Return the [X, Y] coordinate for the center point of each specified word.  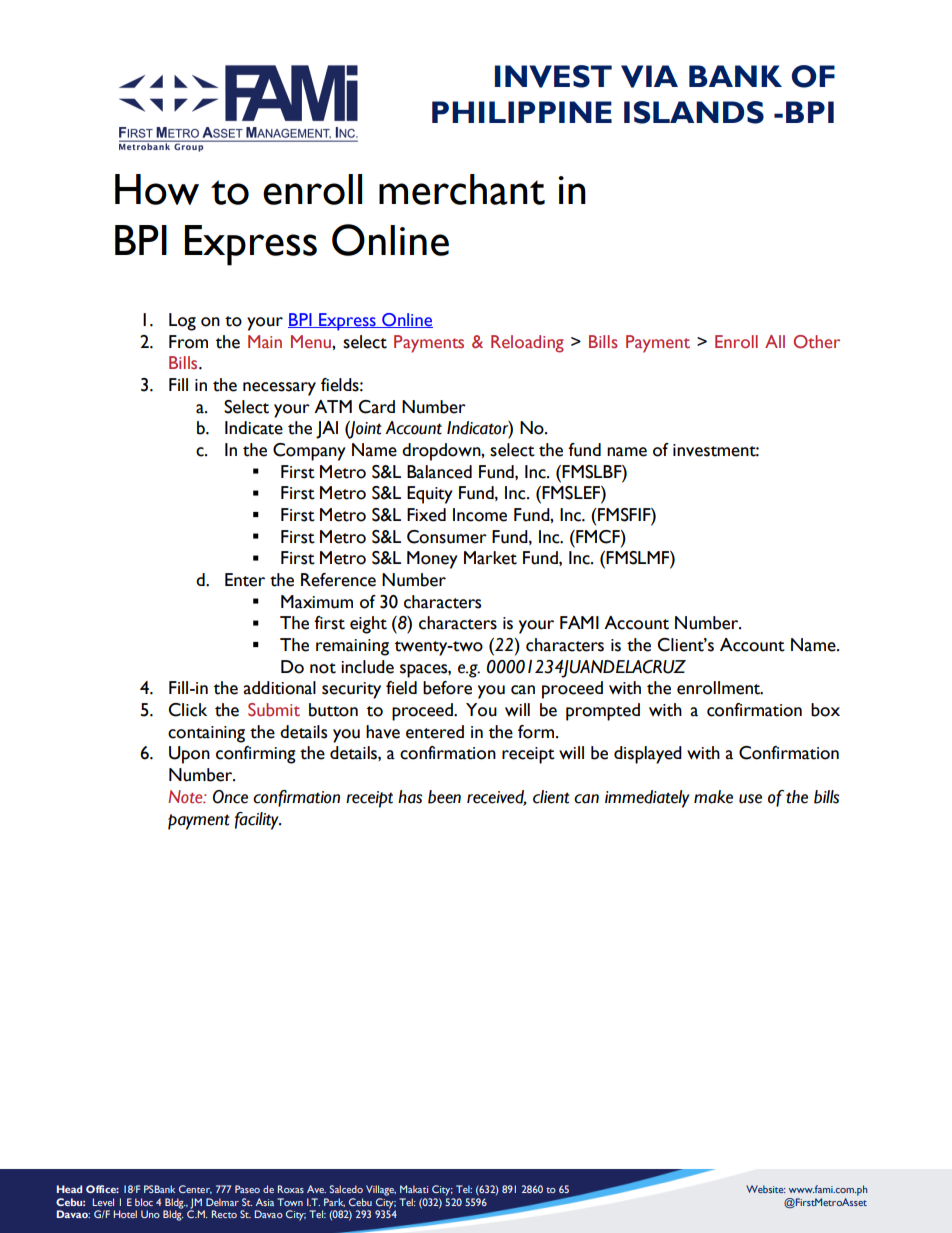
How [157, 189]
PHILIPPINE [522, 112]
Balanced [439, 472]
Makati [414, 1189]
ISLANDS [694, 112]
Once [230, 797]
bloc [144, 1202]
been [444, 797]
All [775, 341]
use [750, 799]
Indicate [254, 428]
